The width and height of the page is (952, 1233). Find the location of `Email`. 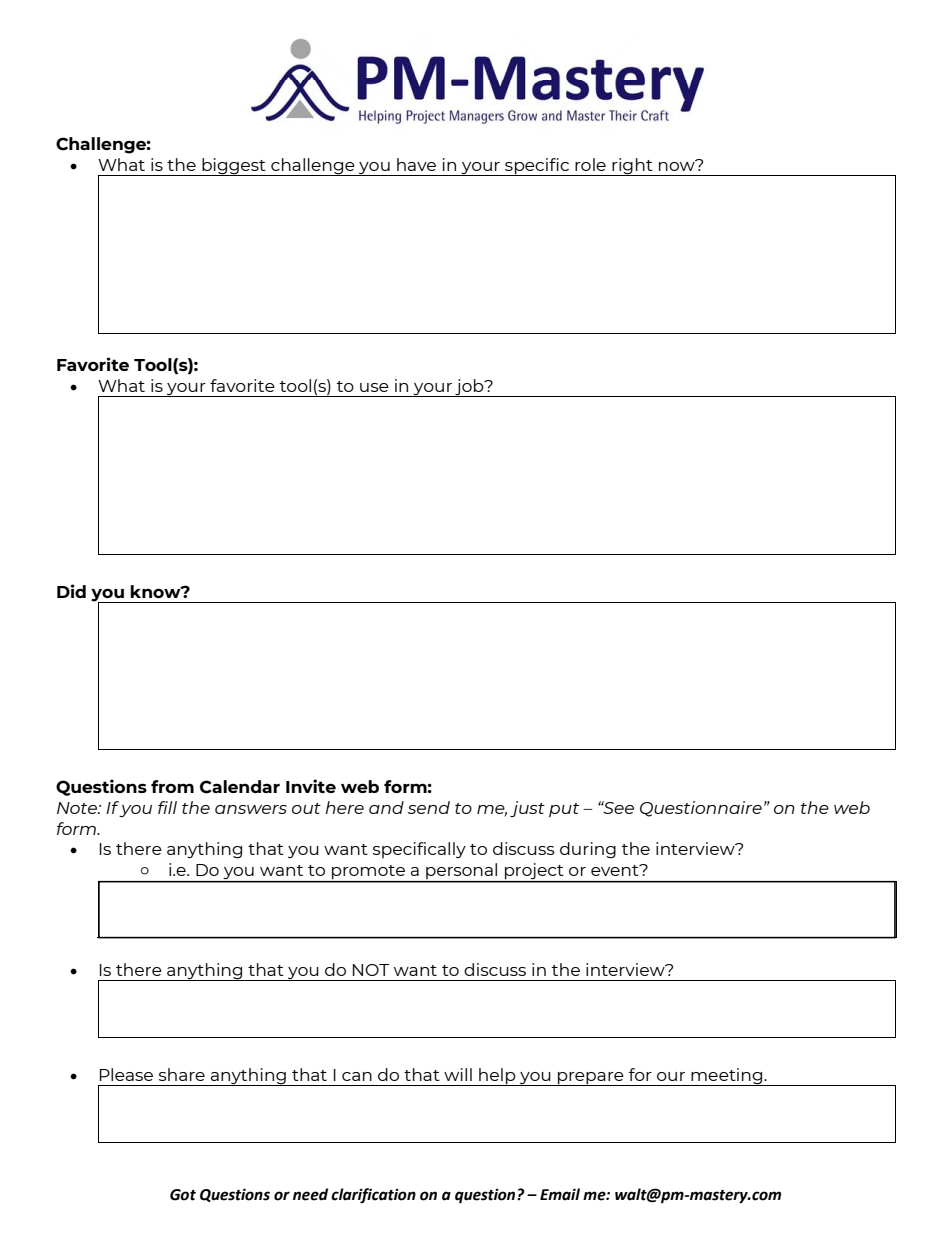

Email is located at coordinates (560, 1194).
